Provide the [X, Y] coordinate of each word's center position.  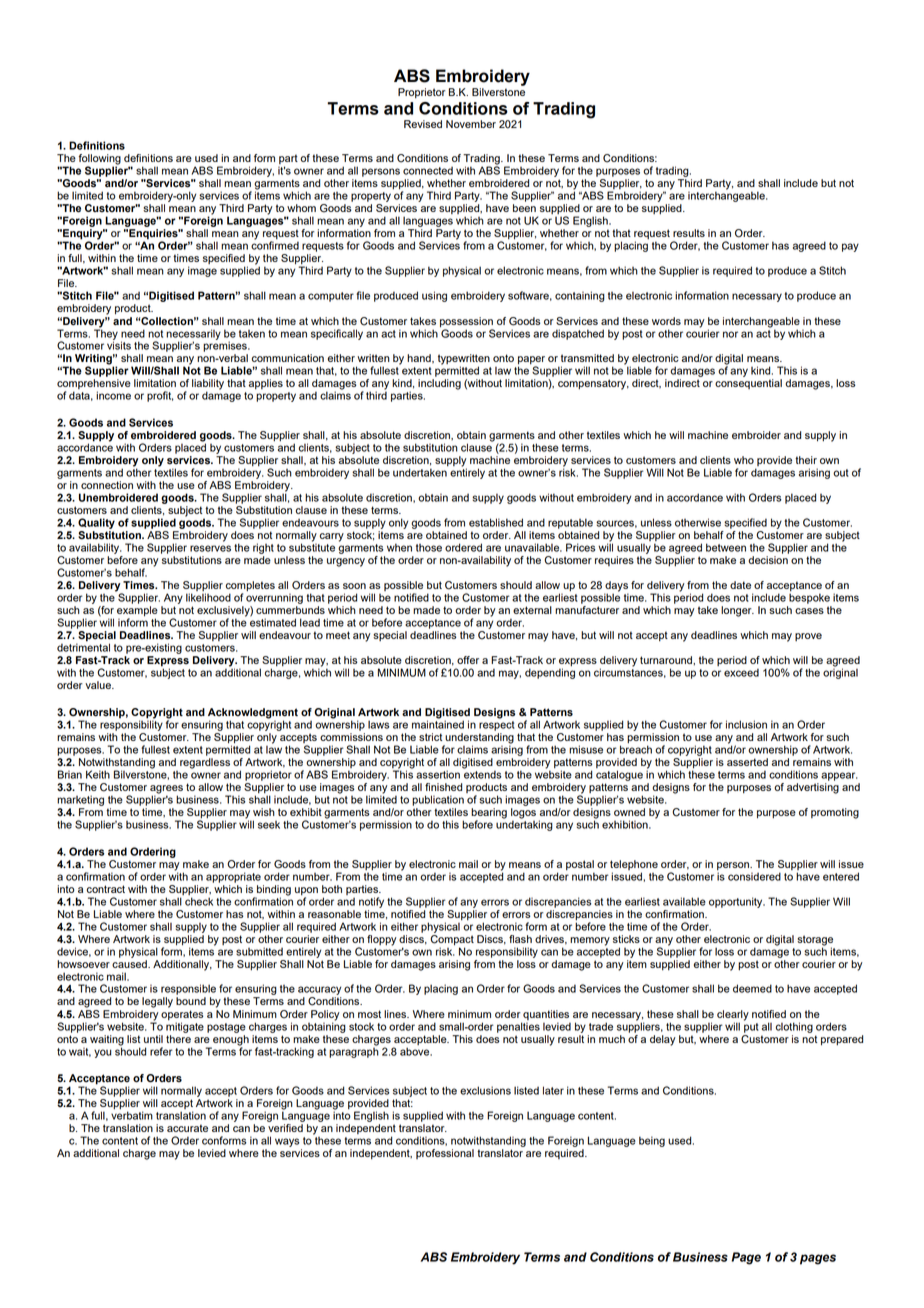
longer [737, 611]
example [137, 612]
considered [754, 876]
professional [445, 1154]
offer [468, 660]
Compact [452, 939]
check [199, 901]
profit [160, 396]
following [100, 160]
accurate [187, 1128]
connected [428, 170]
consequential [748, 384]
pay [850, 247]
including [439, 384]
